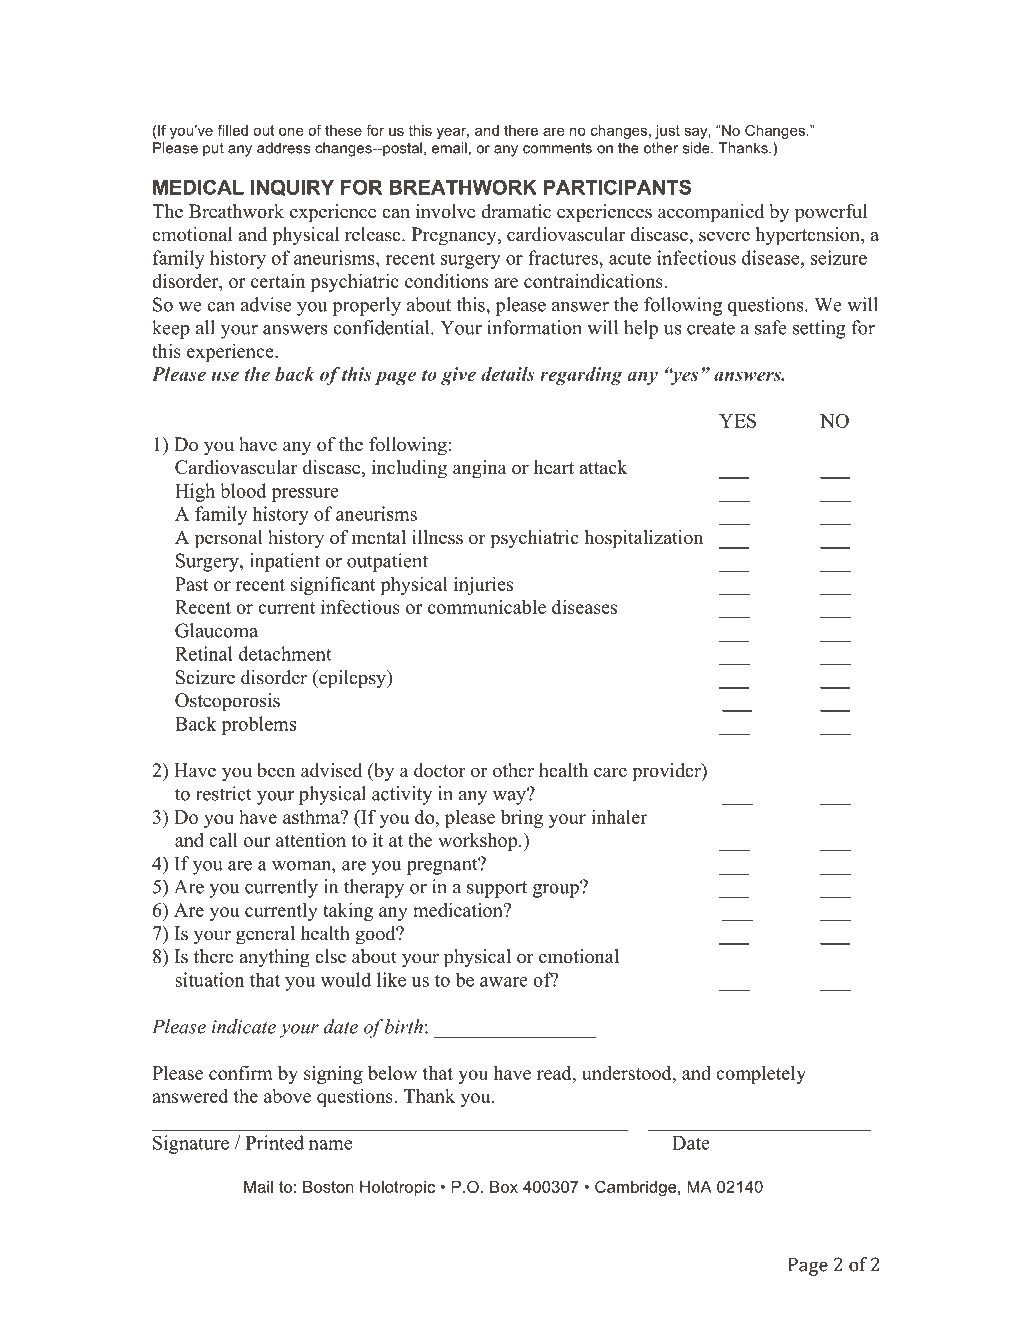  What do you see at coordinates (225, 376) in the image?
I see `use` at bounding box center [225, 376].
